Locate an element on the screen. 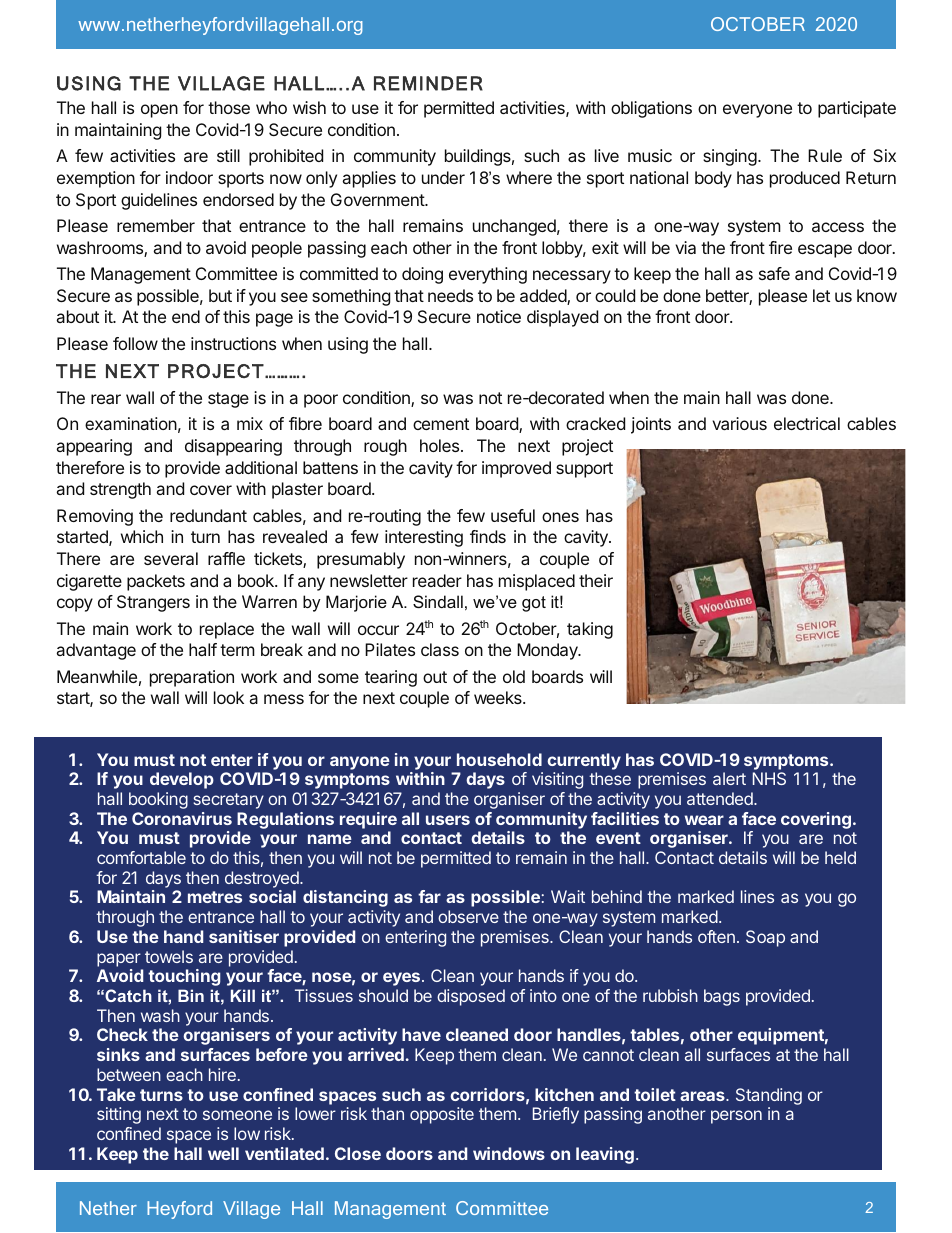 The width and height of the screenshot is (952, 1233). REMINDER is located at coordinates (428, 83).
